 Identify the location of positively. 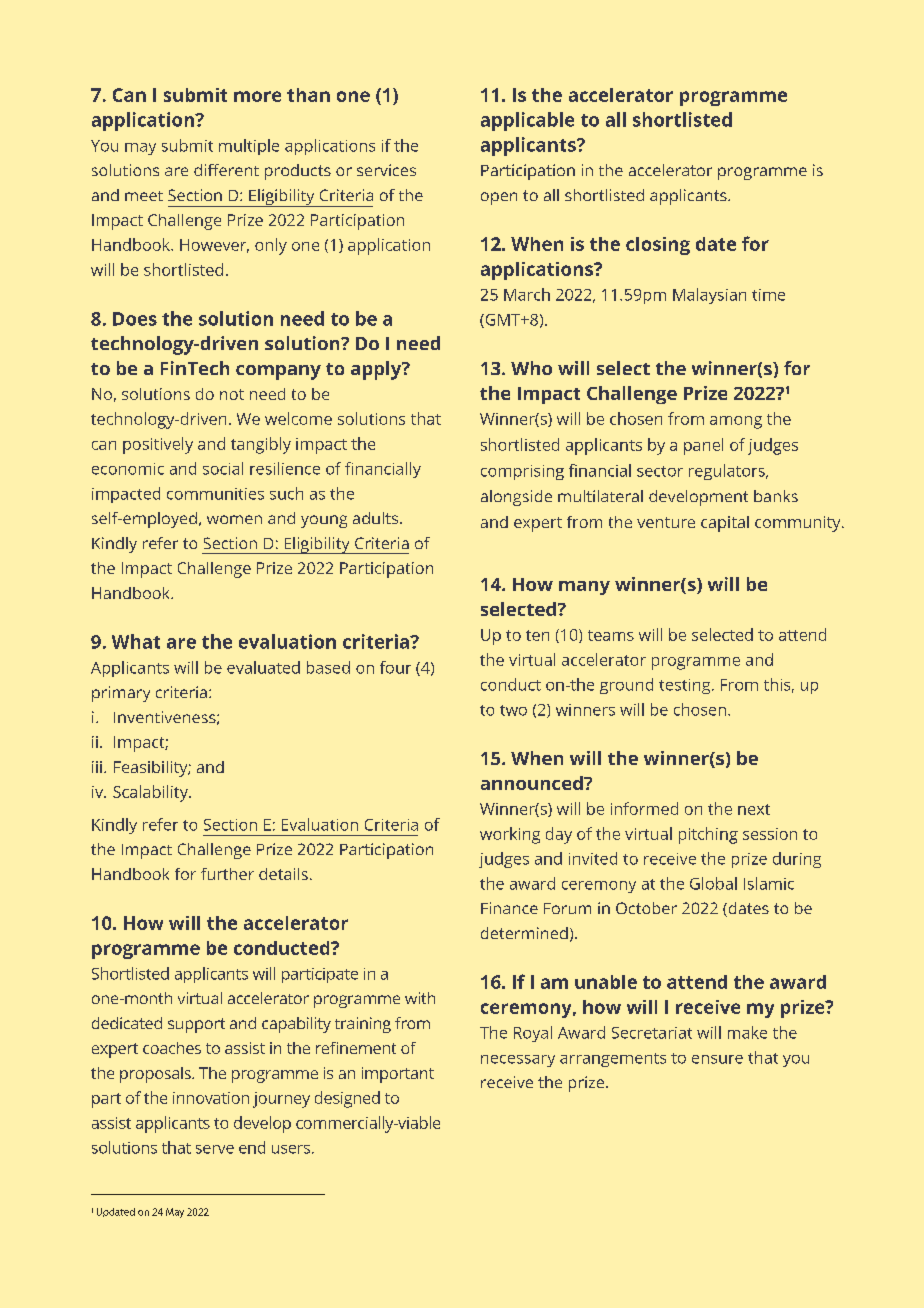
(158, 445).
